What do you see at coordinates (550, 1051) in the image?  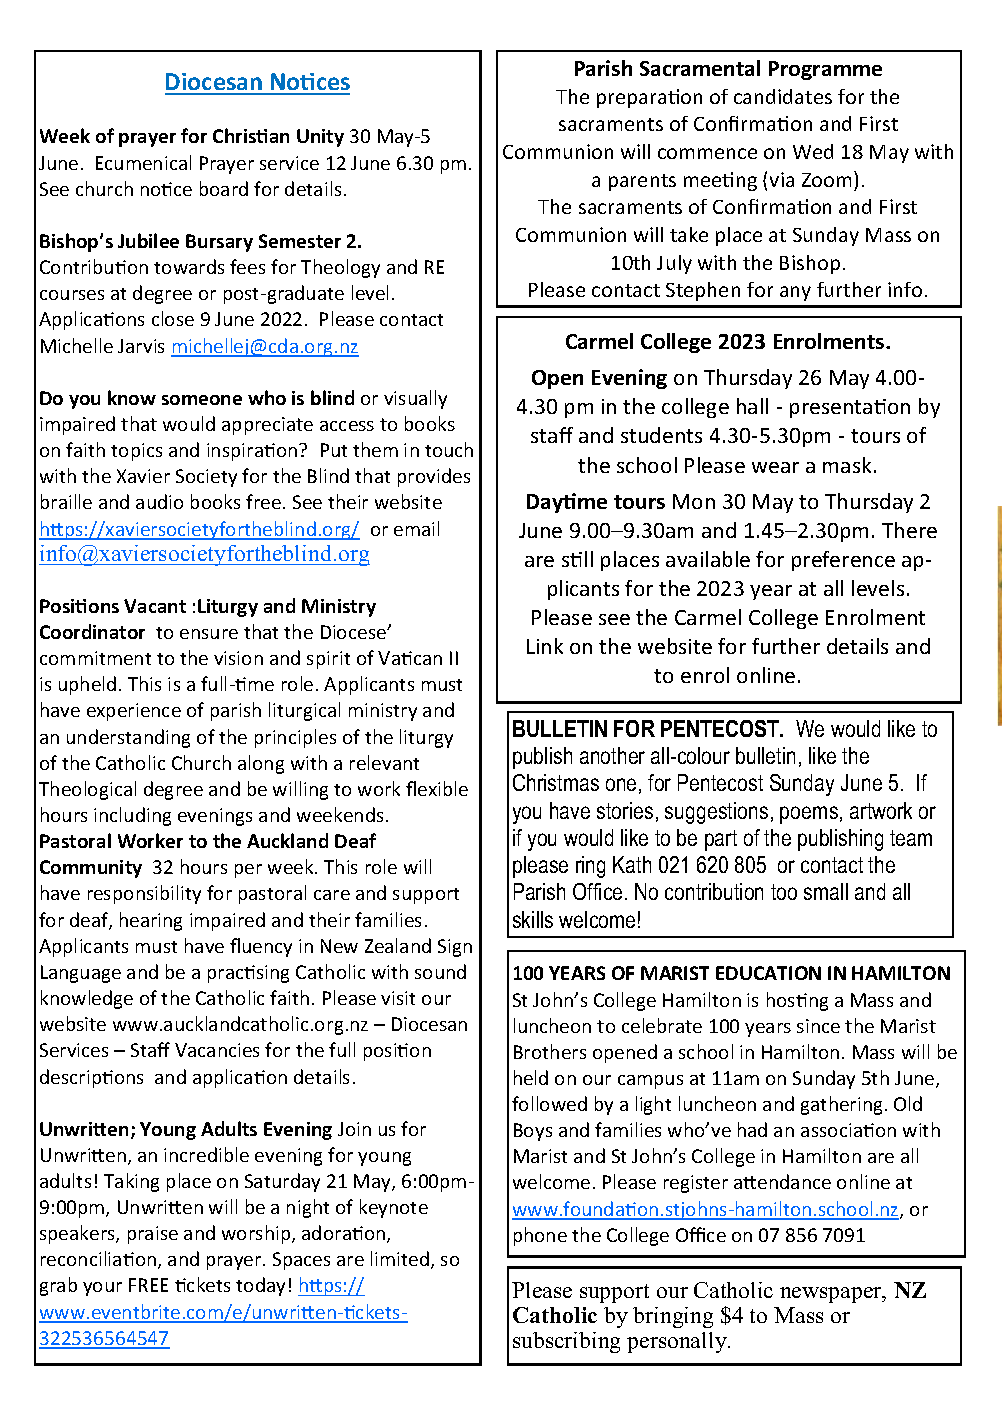 I see `Brothers` at bounding box center [550, 1051].
